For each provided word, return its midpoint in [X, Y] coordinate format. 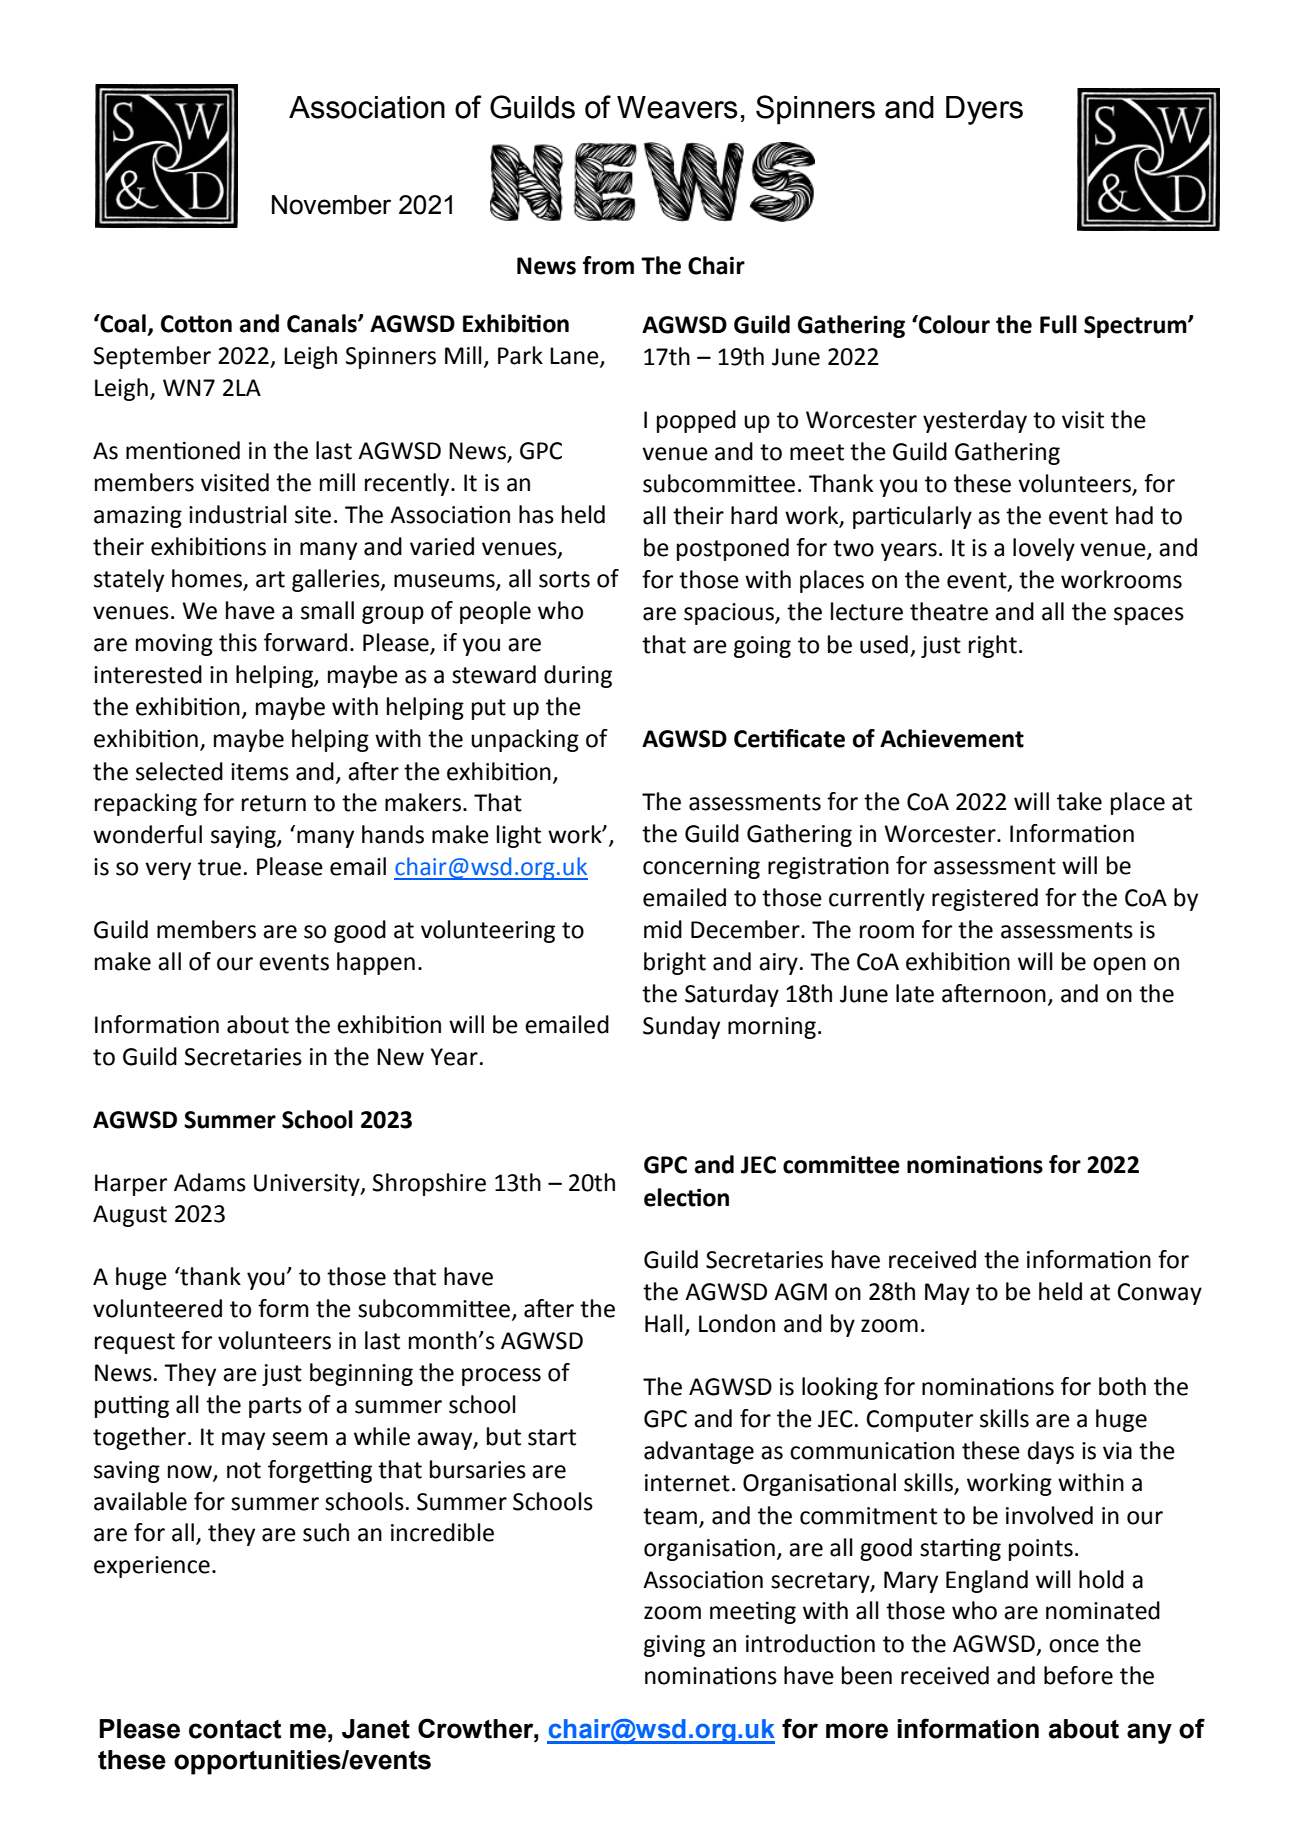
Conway [1159, 1294]
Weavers [677, 107]
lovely [1044, 549]
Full [1058, 324]
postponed [733, 549]
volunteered [157, 1308]
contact [235, 1729]
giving [674, 1646]
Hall [664, 1323]
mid [663, 929]
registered [985, 899]
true [219, 867]
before [1078, 1675]
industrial [238, 514]
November [331, 205]
